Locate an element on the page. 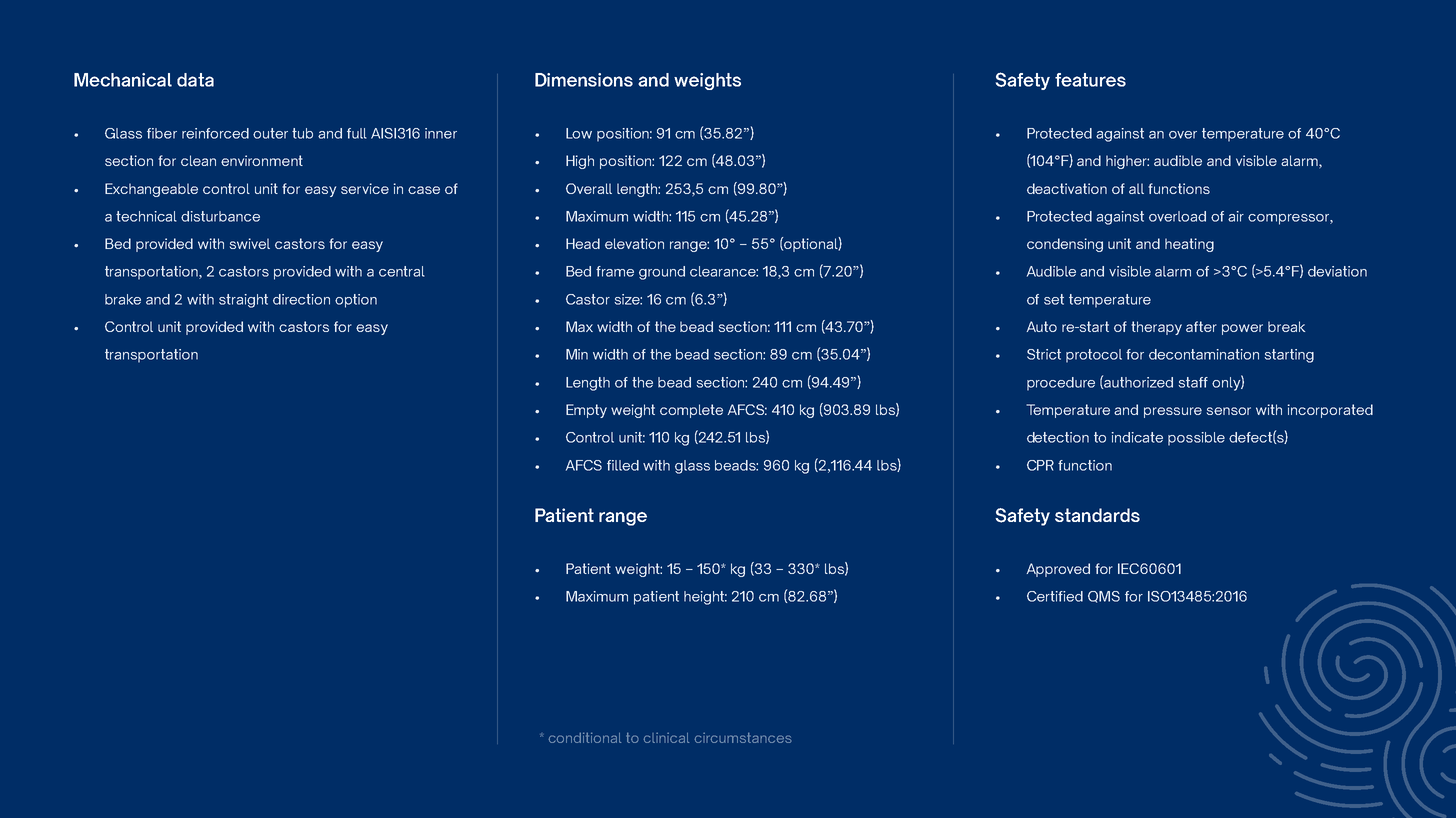 The width and height of the image is (1456, 818). filled is located at coordinates (623, 465).
